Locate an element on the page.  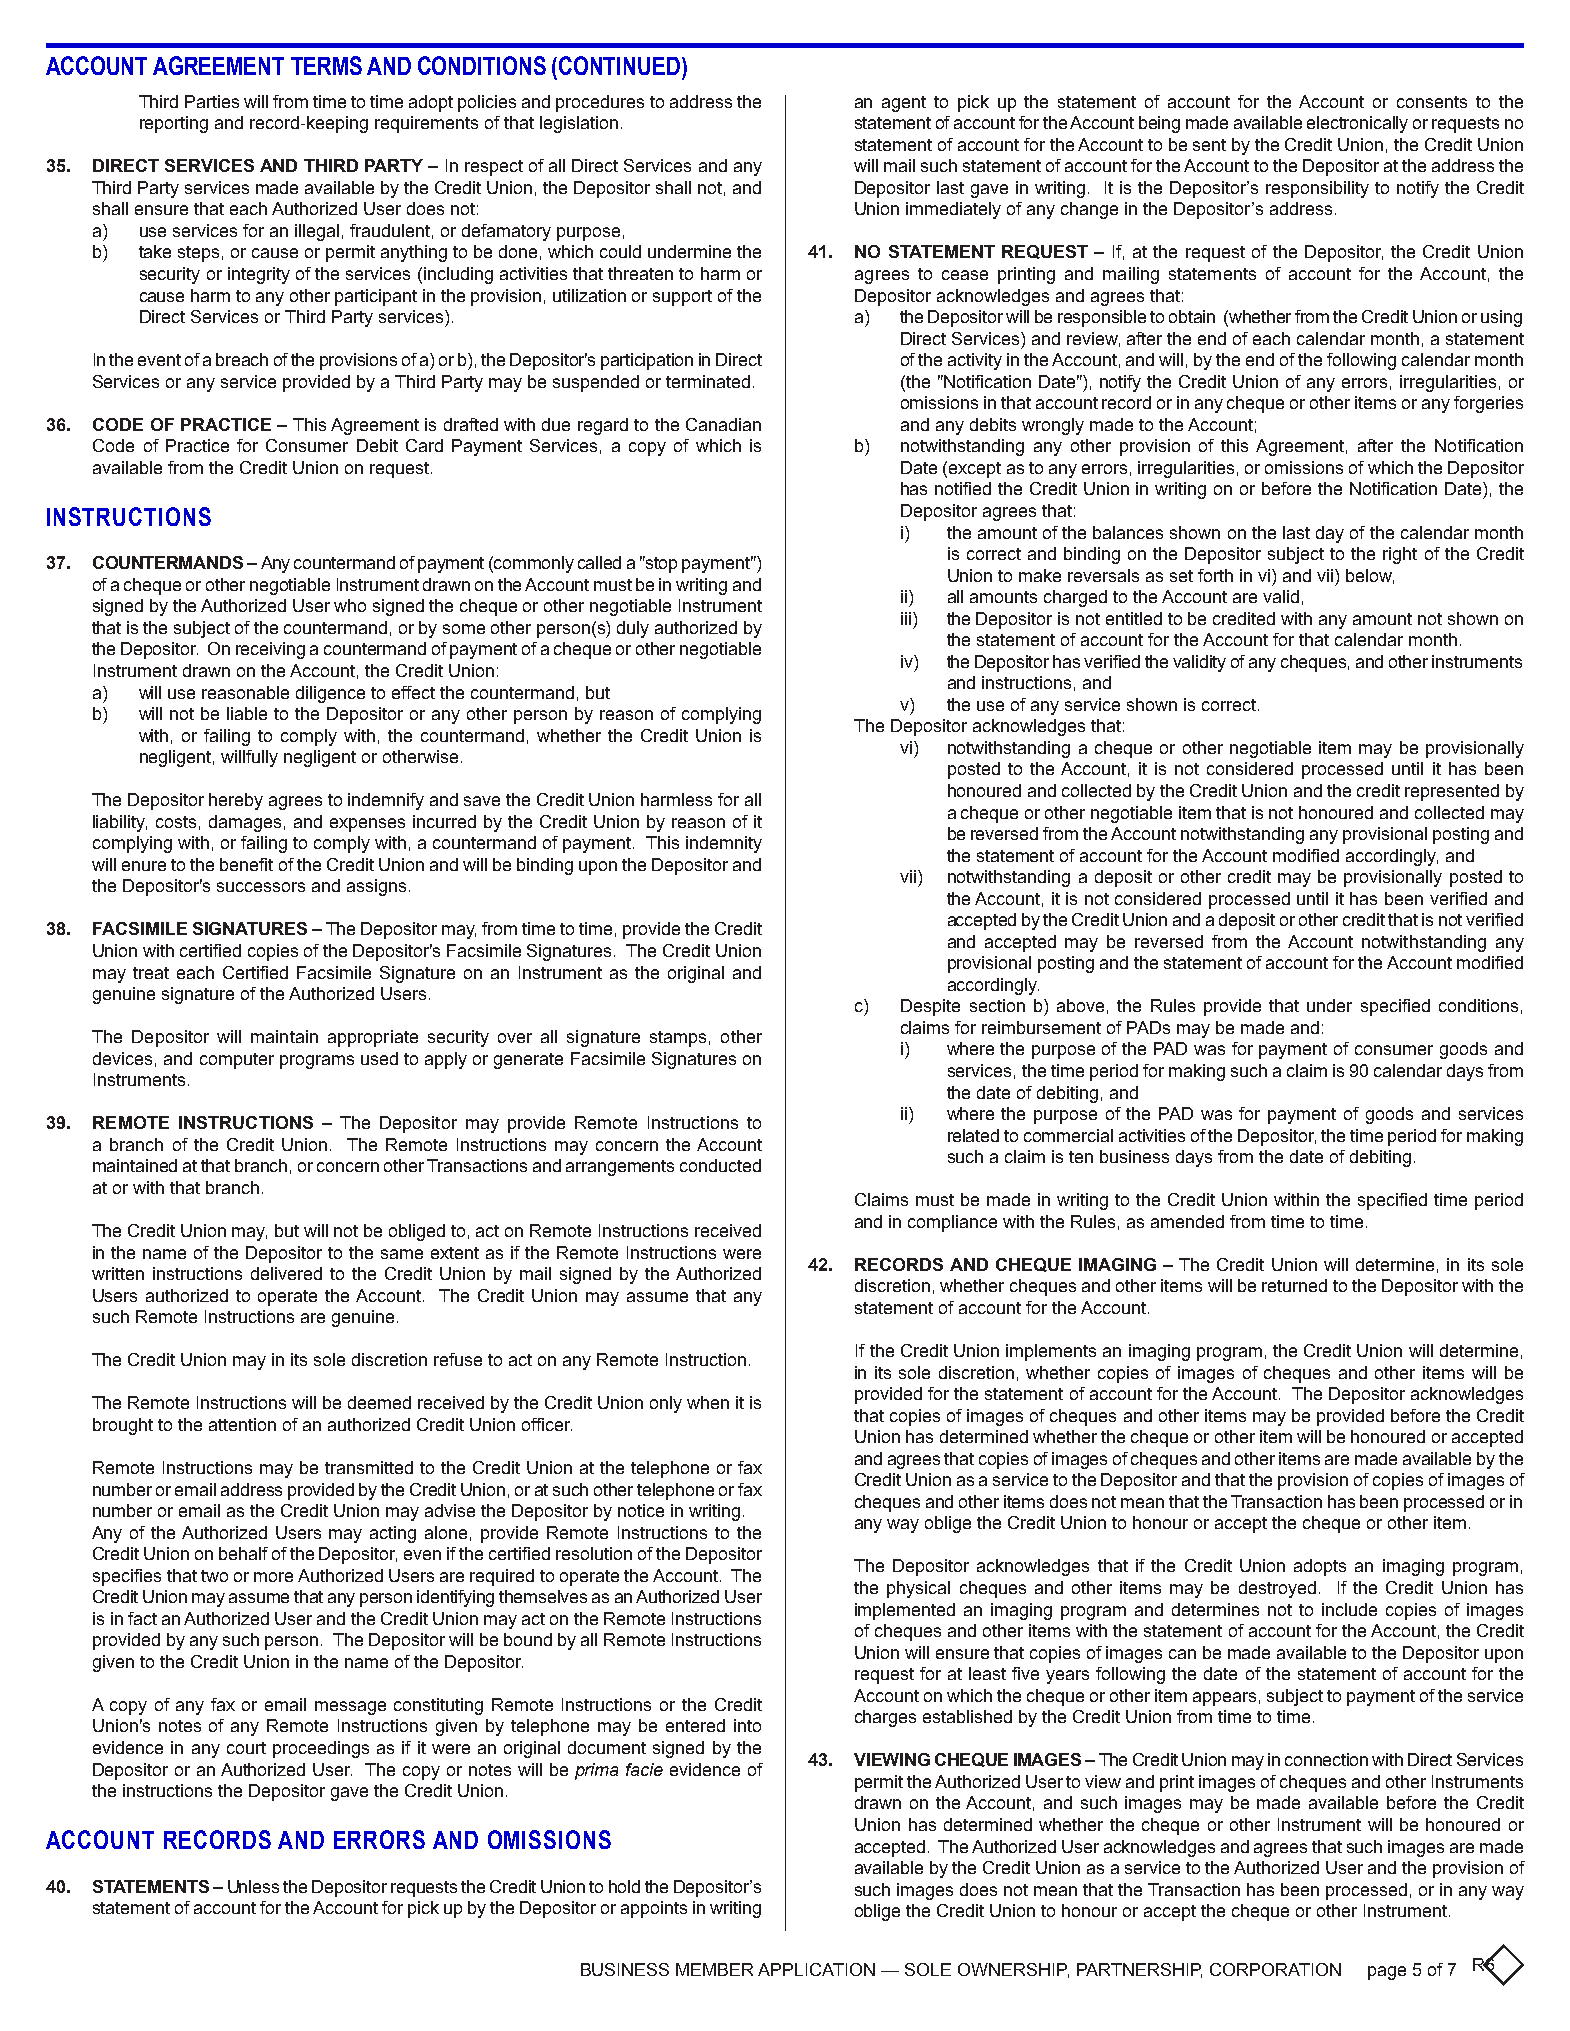
Unless is located at coordinates (253, 1886).
